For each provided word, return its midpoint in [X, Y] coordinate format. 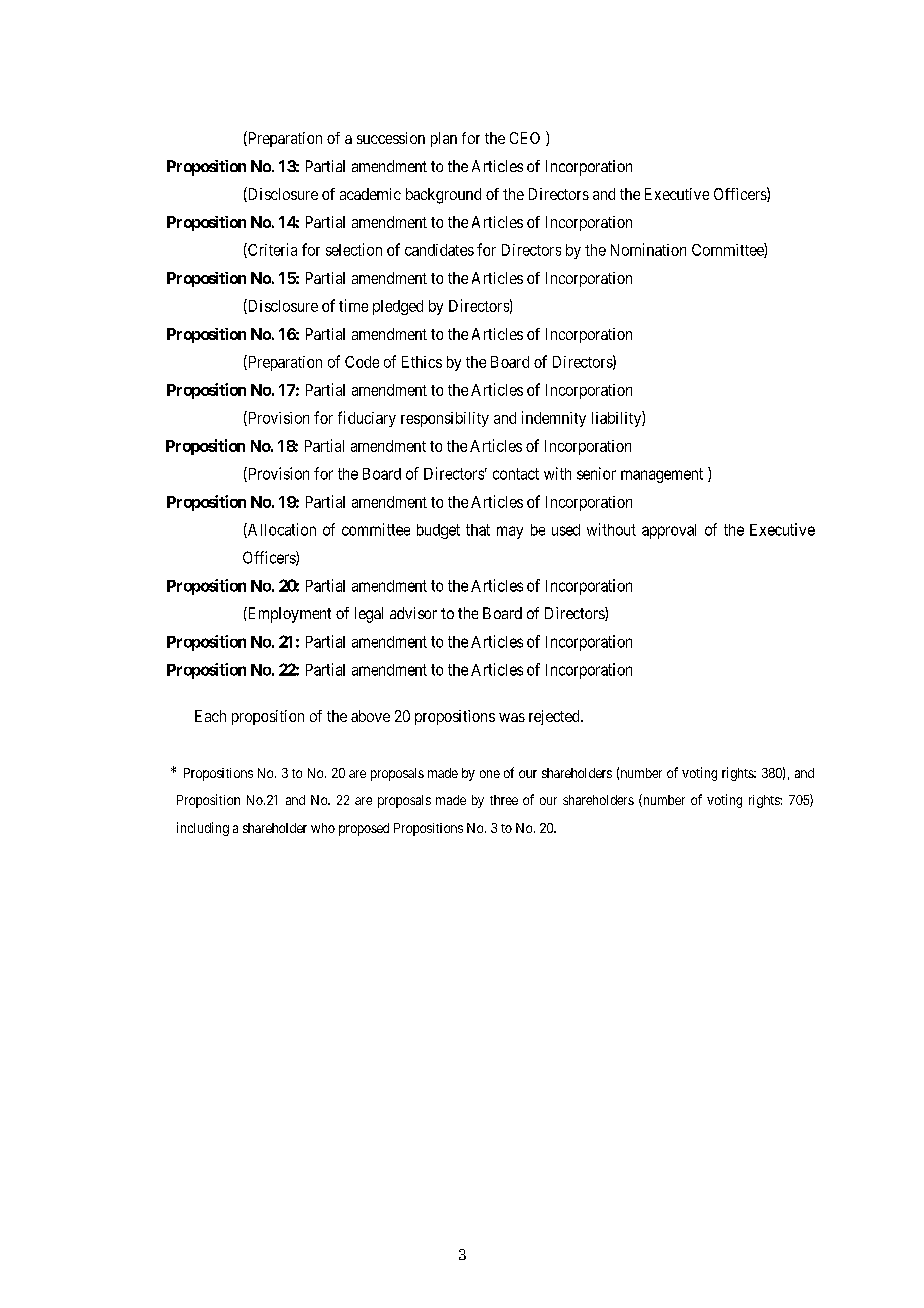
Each [210, 716]
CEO [525, 138]
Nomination [648, 249]
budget [438, 531]
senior [596, 473]
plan [444, 139]
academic [370, 194]
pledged [398, 307]
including [203, 829]
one [490, 774]
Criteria [271, 250]
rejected [555, 717]
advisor [413, 613]
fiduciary [367, 419]
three [504, 800]
